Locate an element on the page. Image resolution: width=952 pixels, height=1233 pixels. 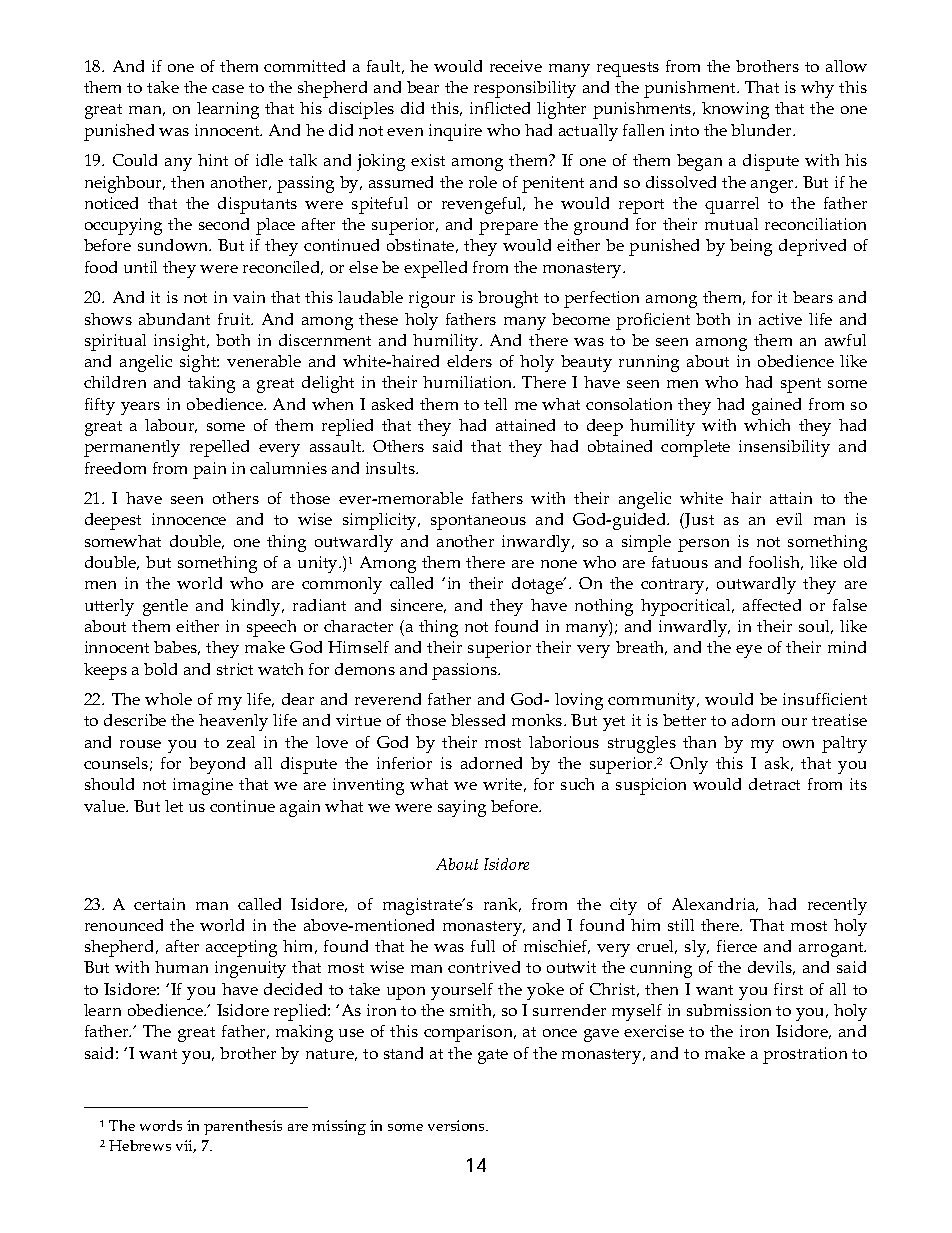
which is located at coordinates (767, 425).
